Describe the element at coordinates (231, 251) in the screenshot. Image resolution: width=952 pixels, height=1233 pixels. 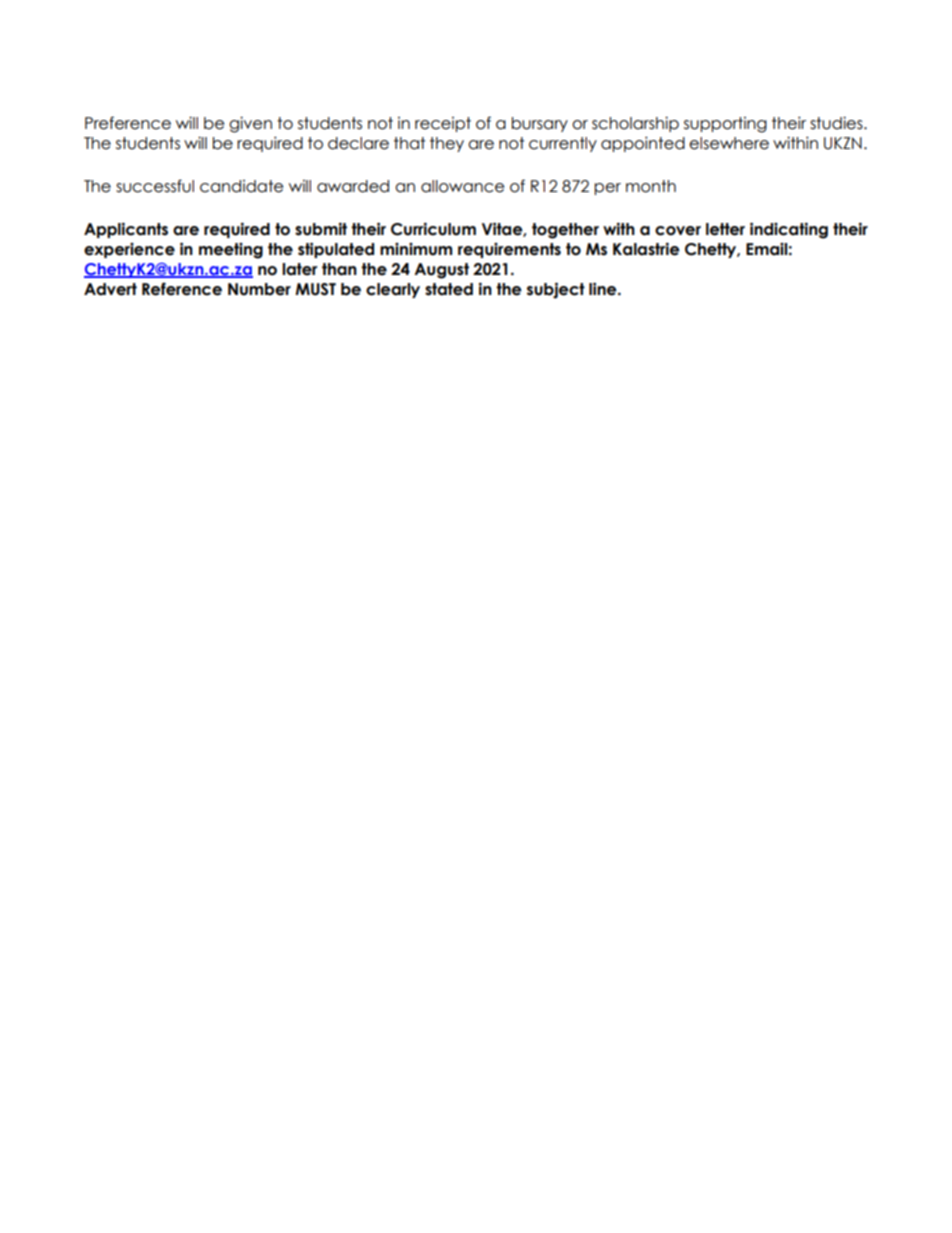
I see `meeting` at that location.
